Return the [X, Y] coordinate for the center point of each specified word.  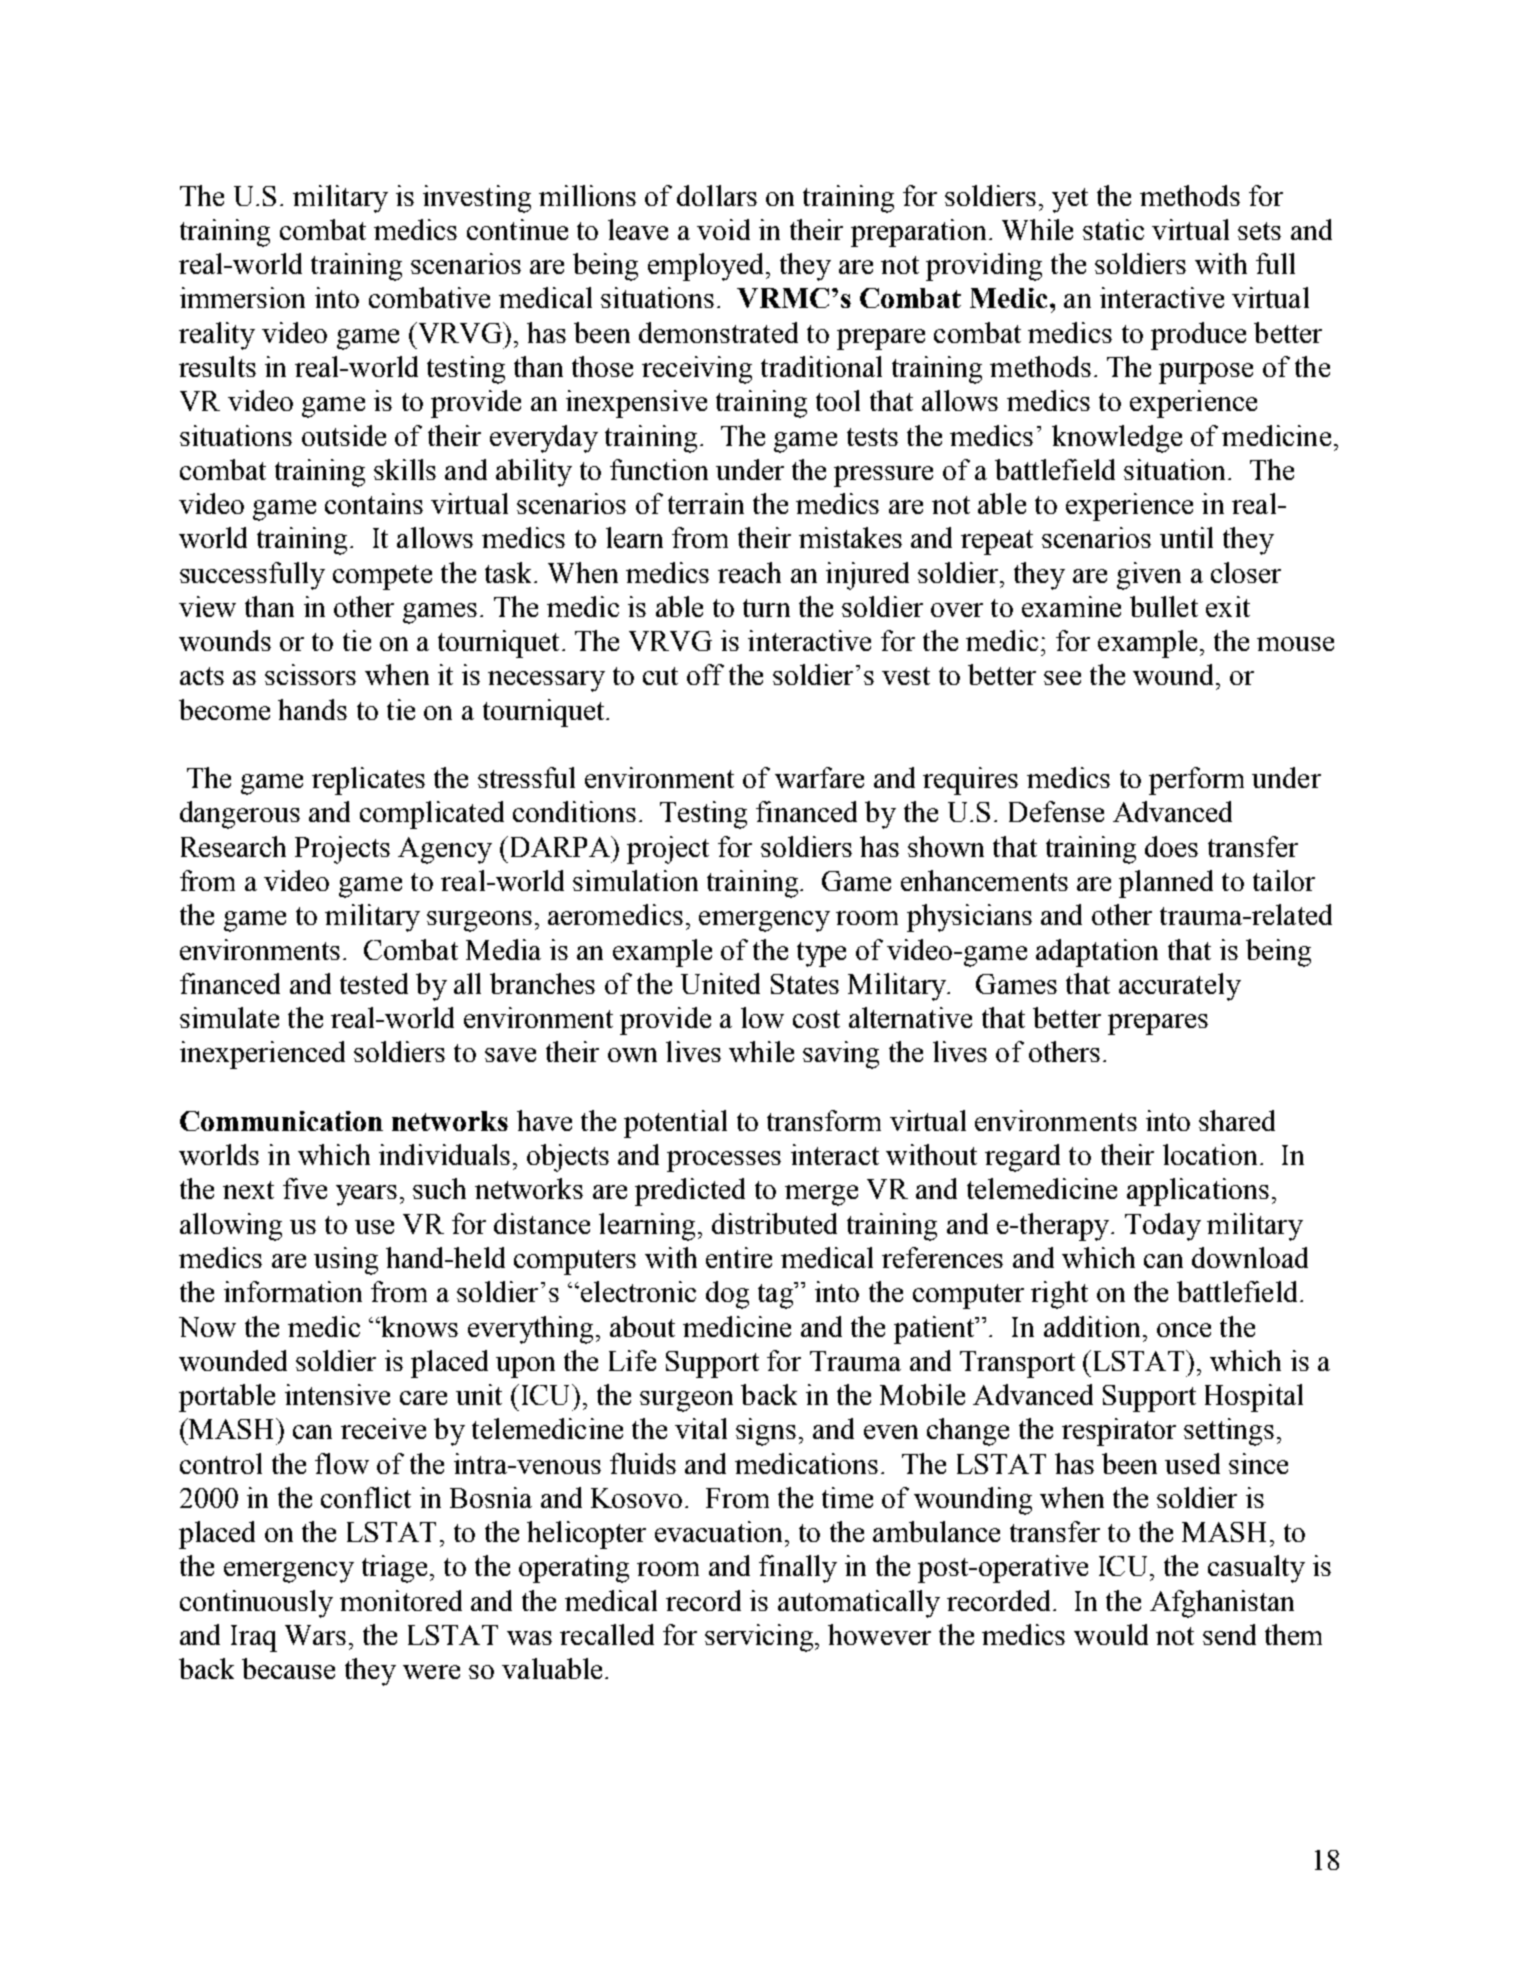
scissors [310, 674]
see [1062, 678]
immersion [242, 297]
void [723, 229]
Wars [315, 1635]
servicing [760, 1638]
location [1210, 1154]
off [705, 674]
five [305, 1188]
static [1113, 229]
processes [724, 1161]
